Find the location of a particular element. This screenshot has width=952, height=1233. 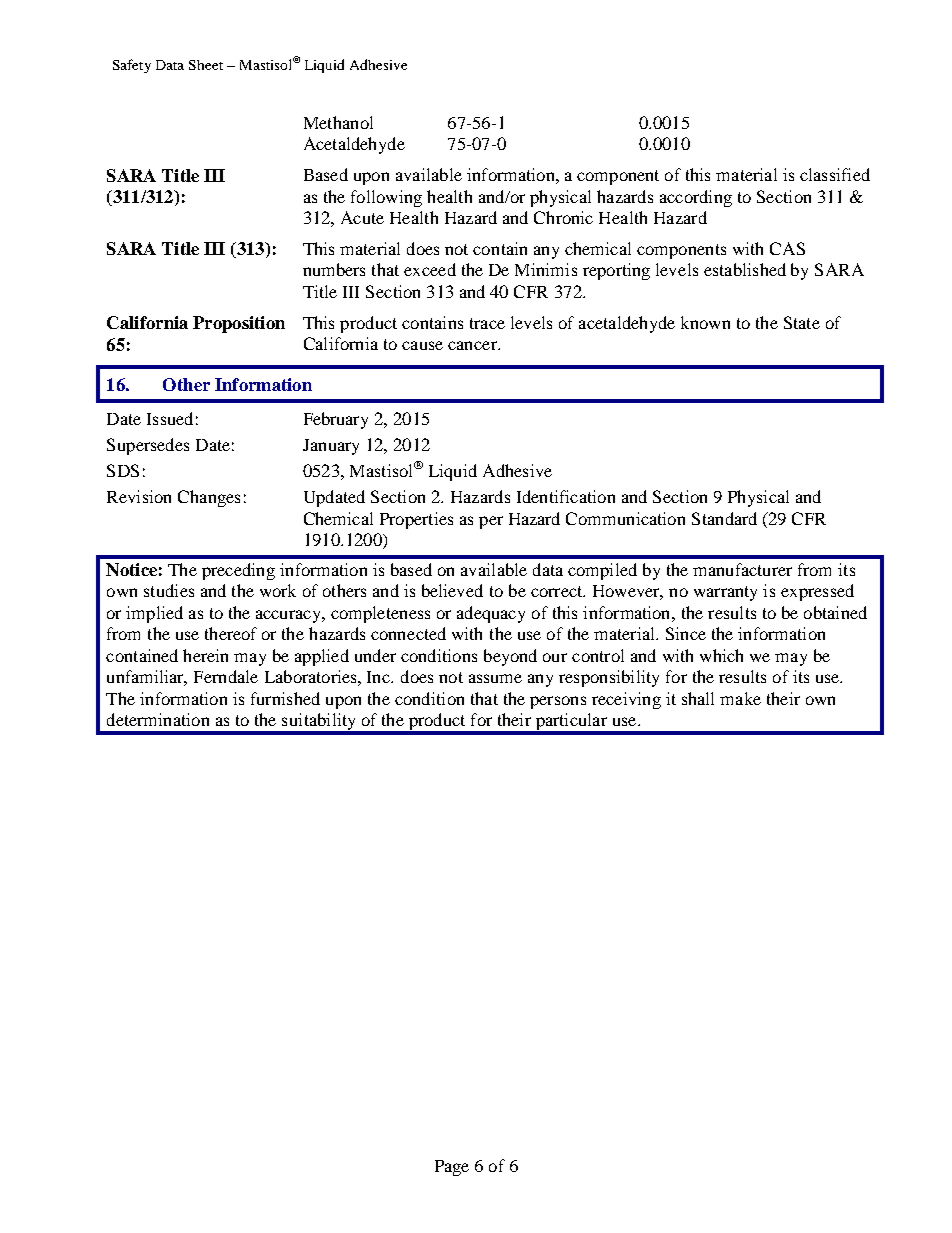

Methanol is located at coordinates (338, 122).
